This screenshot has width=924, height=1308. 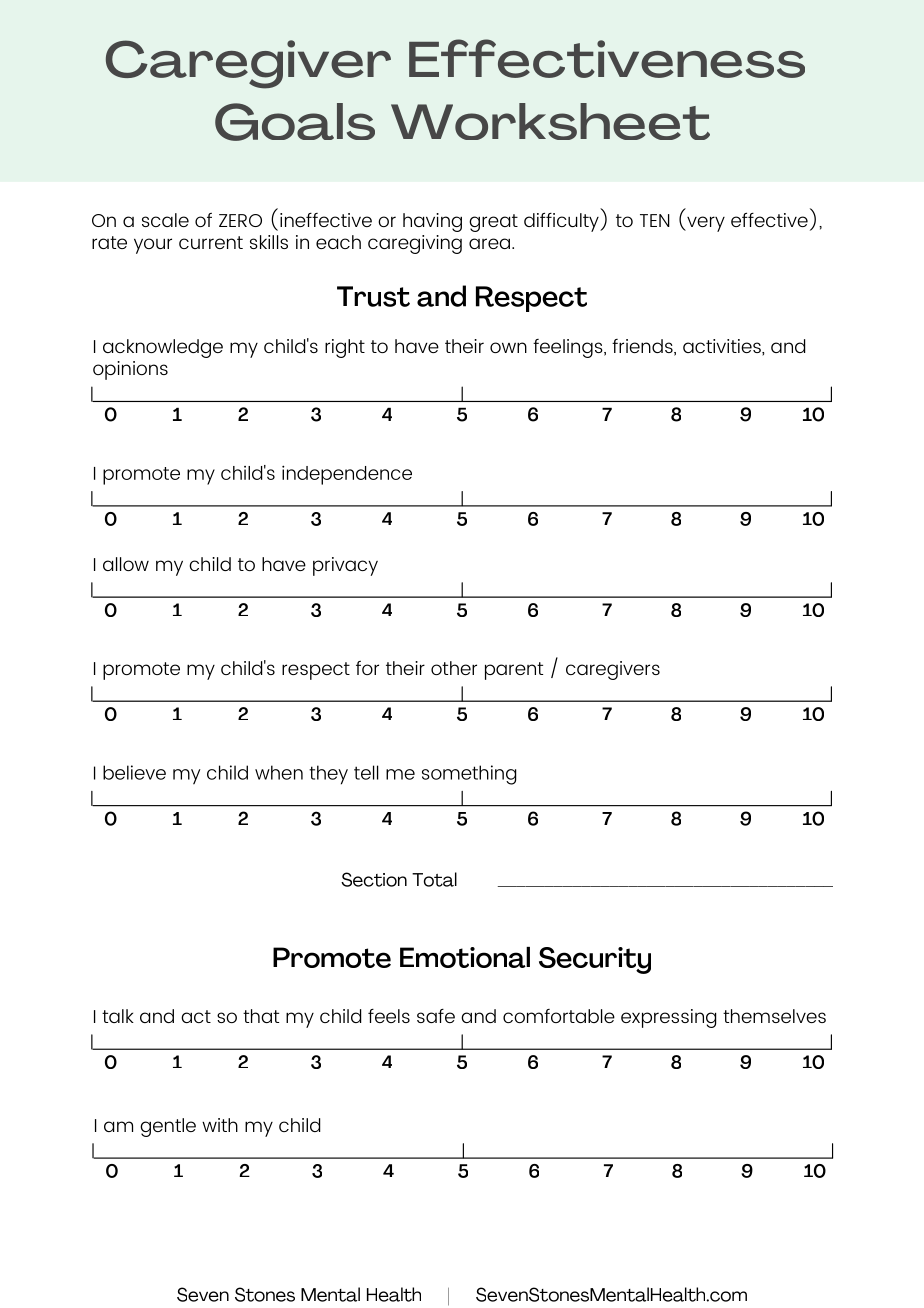 What do you see at coordinates (345, 566) in the screenshot?
I see `privacy` at bounding box center [345, 566].
